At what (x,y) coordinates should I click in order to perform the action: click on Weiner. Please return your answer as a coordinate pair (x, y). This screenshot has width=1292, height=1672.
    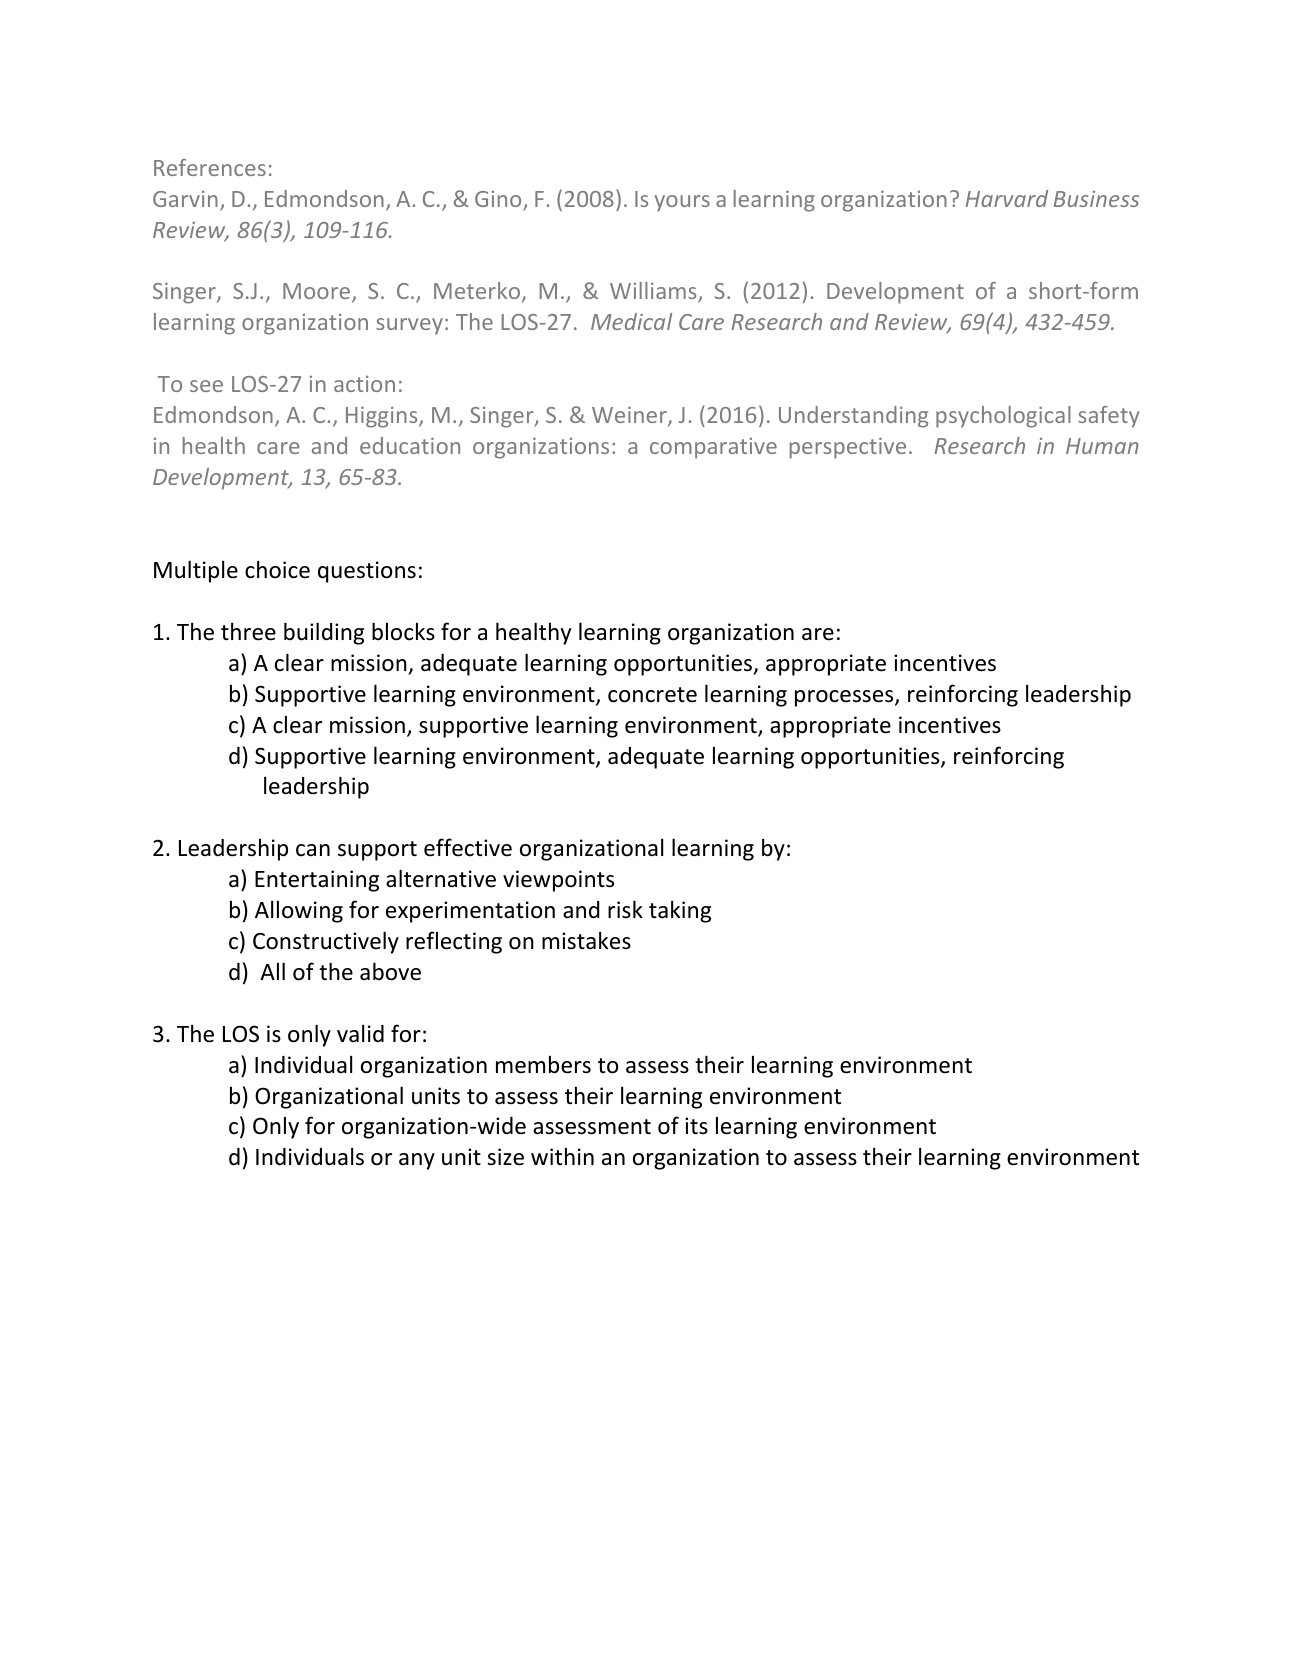
    Looking at the image, I should click on (630, 416).
